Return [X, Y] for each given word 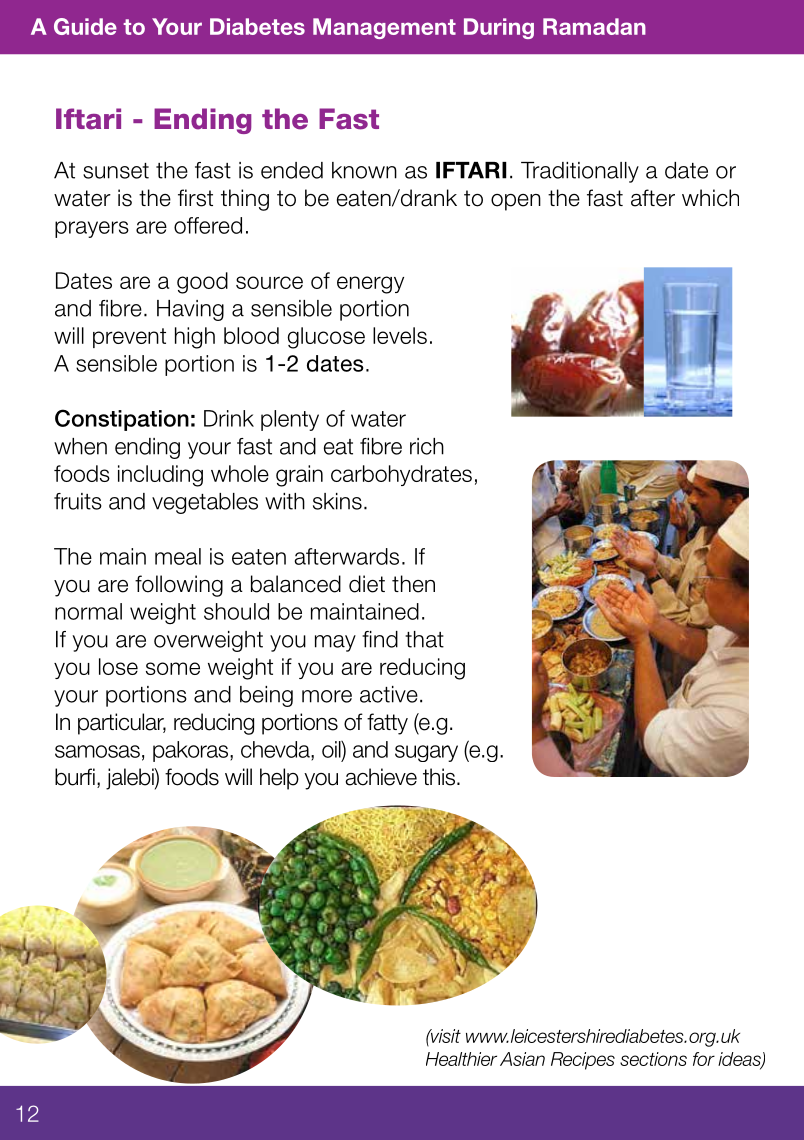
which [710, 198]
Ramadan [594, 26]
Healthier [461, 1059]
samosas [97, 751]
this [439, 777]
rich [427, 446]
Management [384, 28]
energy [370, 285]
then [413, 584]
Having [190, 310]
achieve [381, 777]
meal [178, 556]
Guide [85, 26]
